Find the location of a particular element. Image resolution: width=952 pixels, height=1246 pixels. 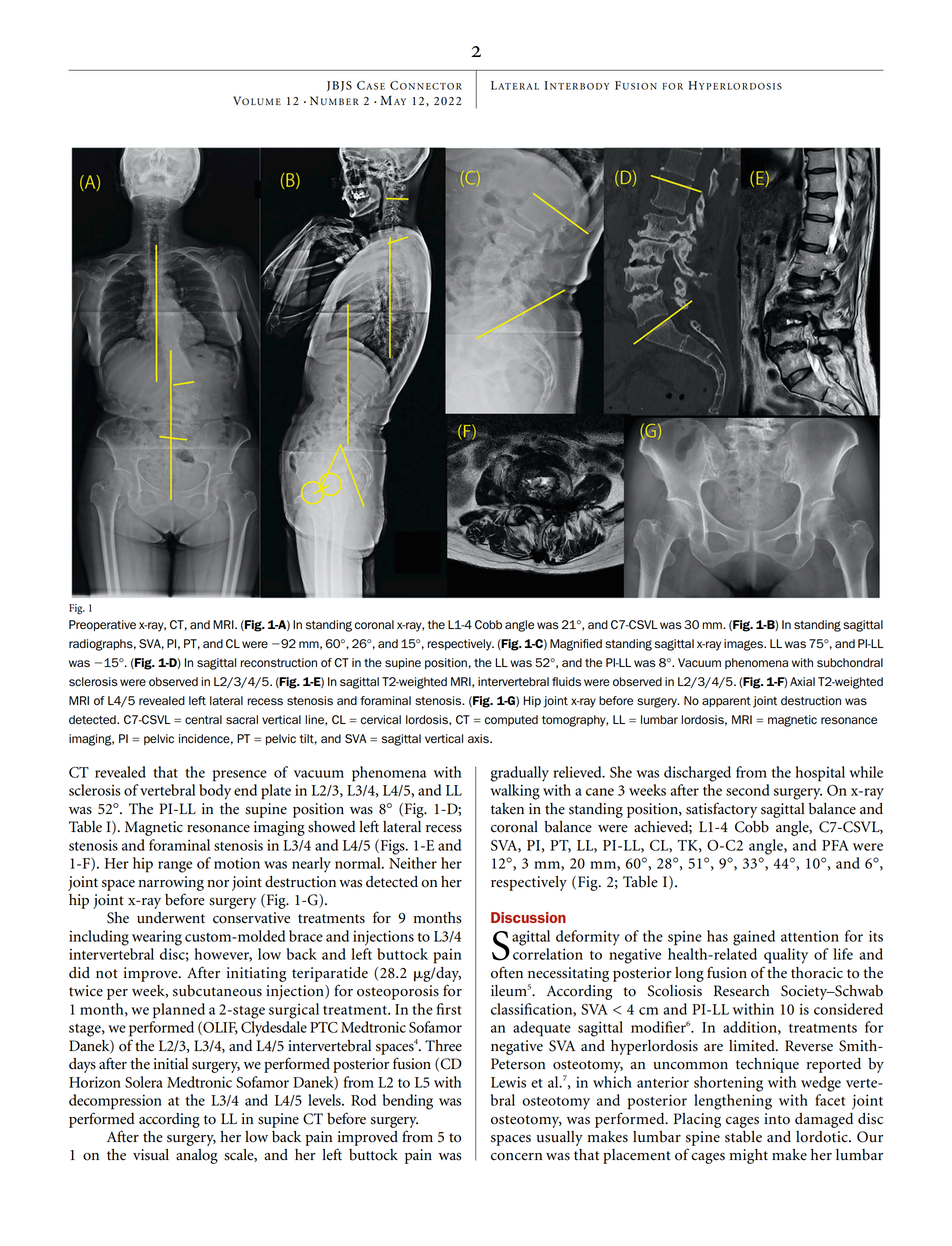

attention is located at coordinates (810, 936).
